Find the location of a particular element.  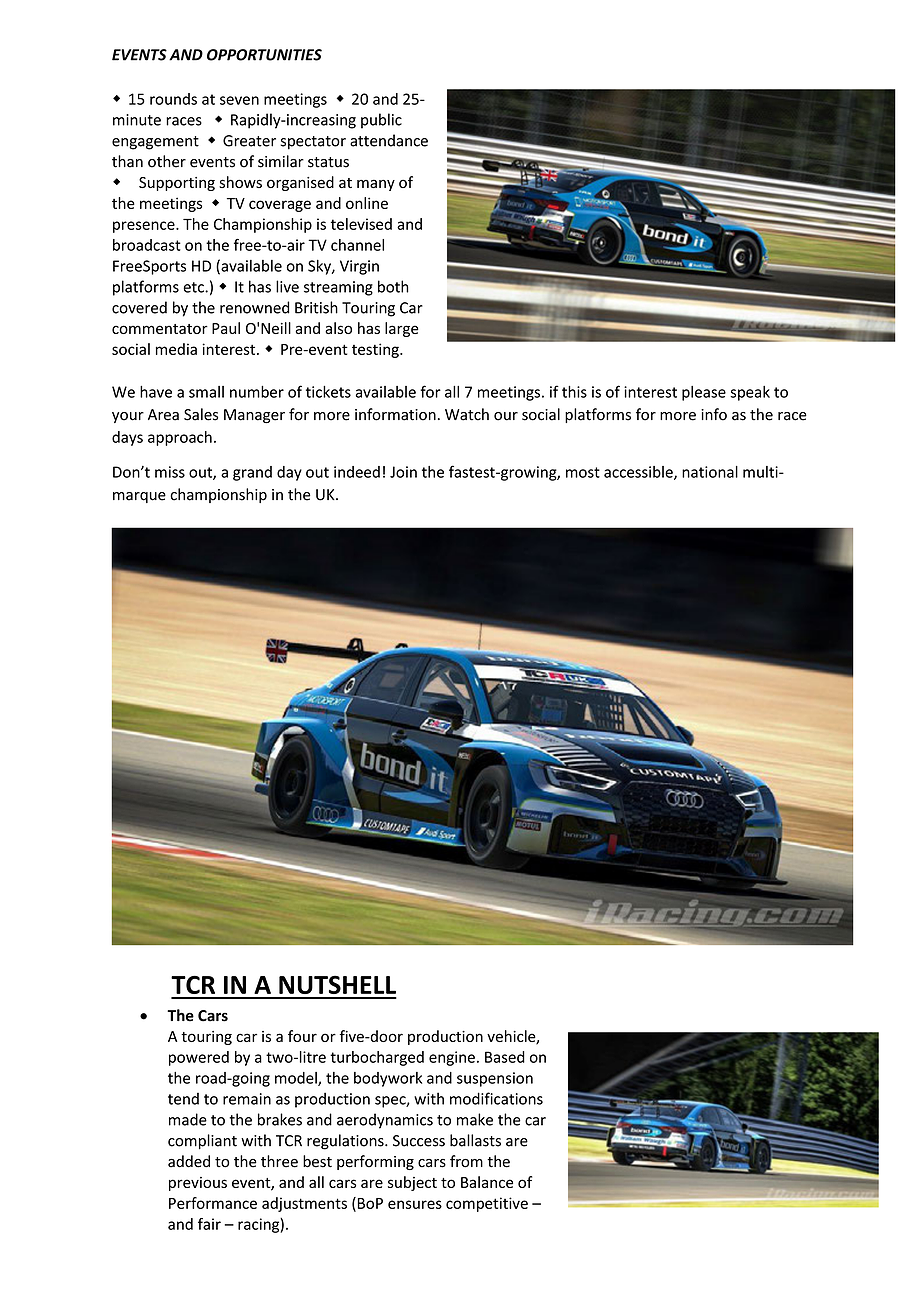

public is located at coordinates (381, 121).
